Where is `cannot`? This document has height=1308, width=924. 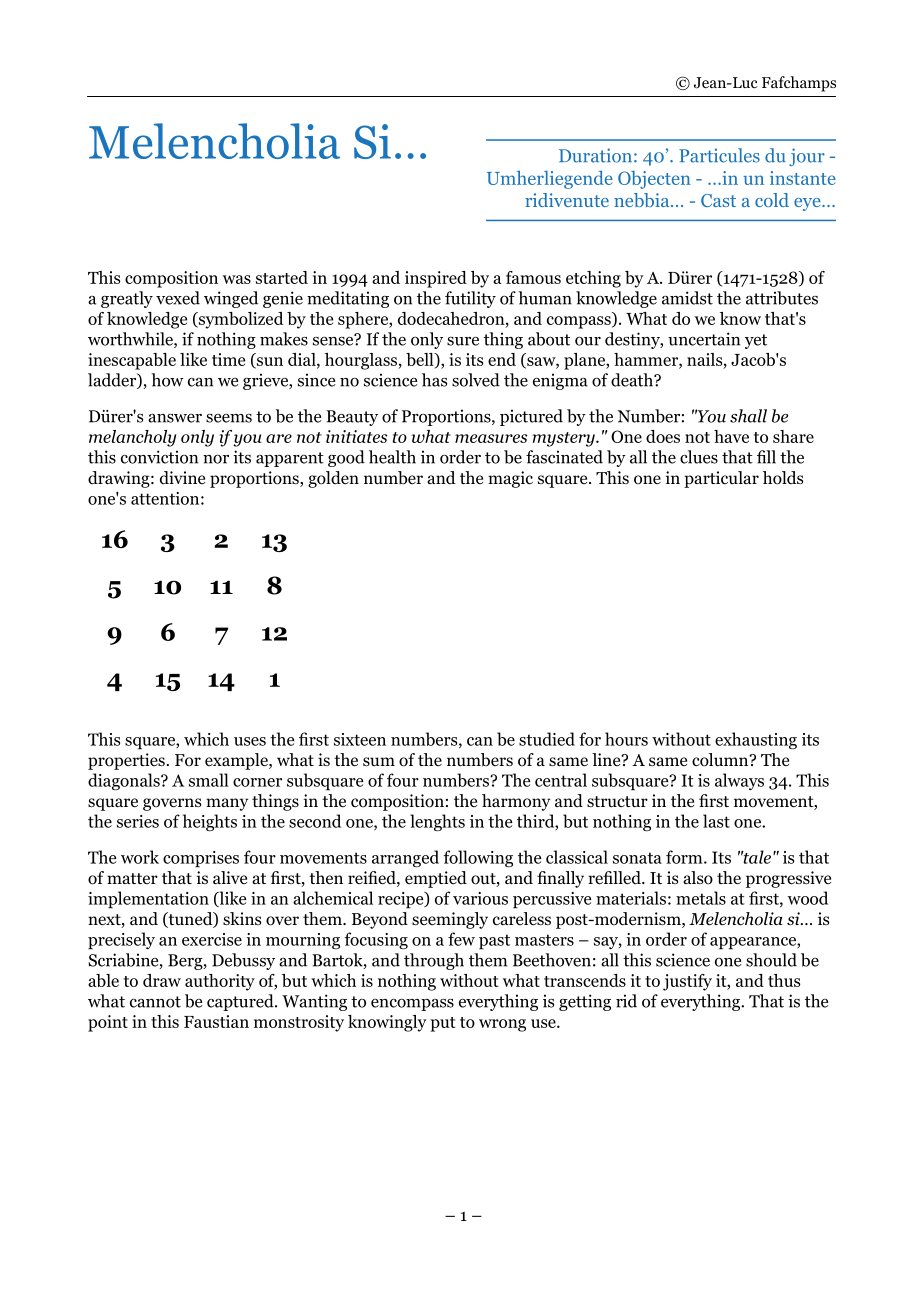 cannot is located at coordinates (155, 1002).
